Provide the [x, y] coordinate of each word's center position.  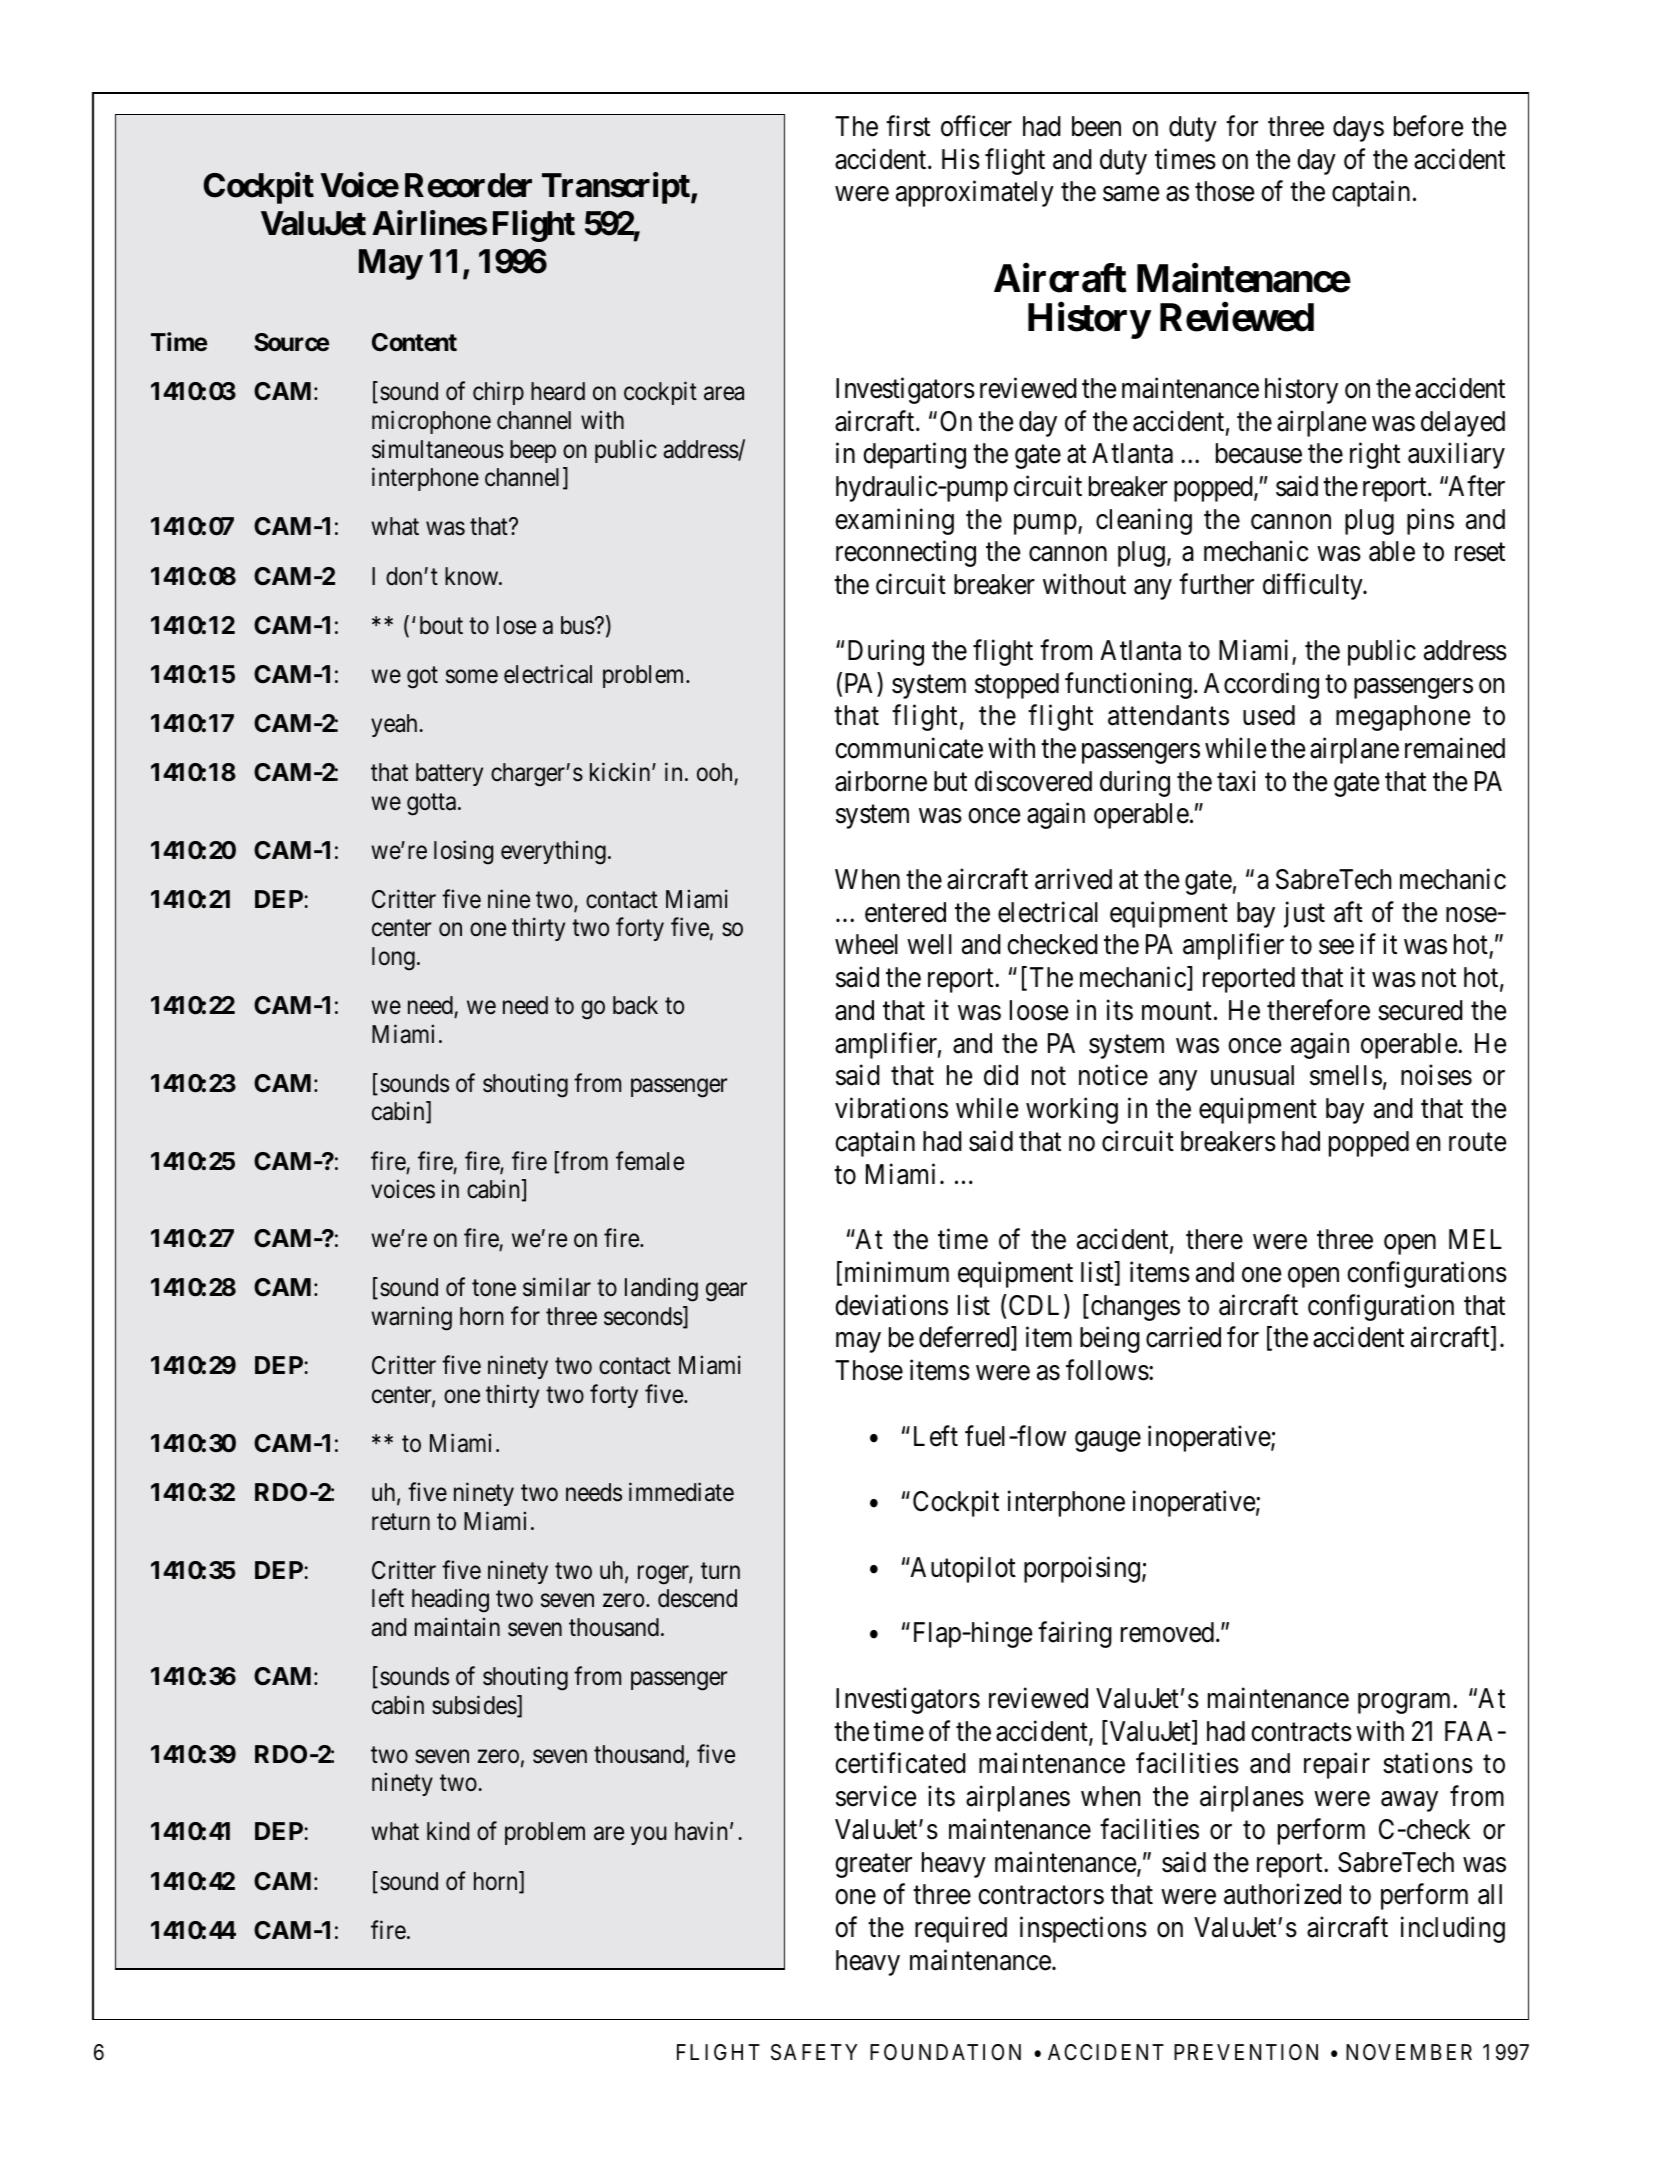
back [635, 1005]
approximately [975, 194]
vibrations [891, 1108]
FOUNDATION [945, 2052]
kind [448, 1831]
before [1428, 126]
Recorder [468, 185]
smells [1346, 1075]
